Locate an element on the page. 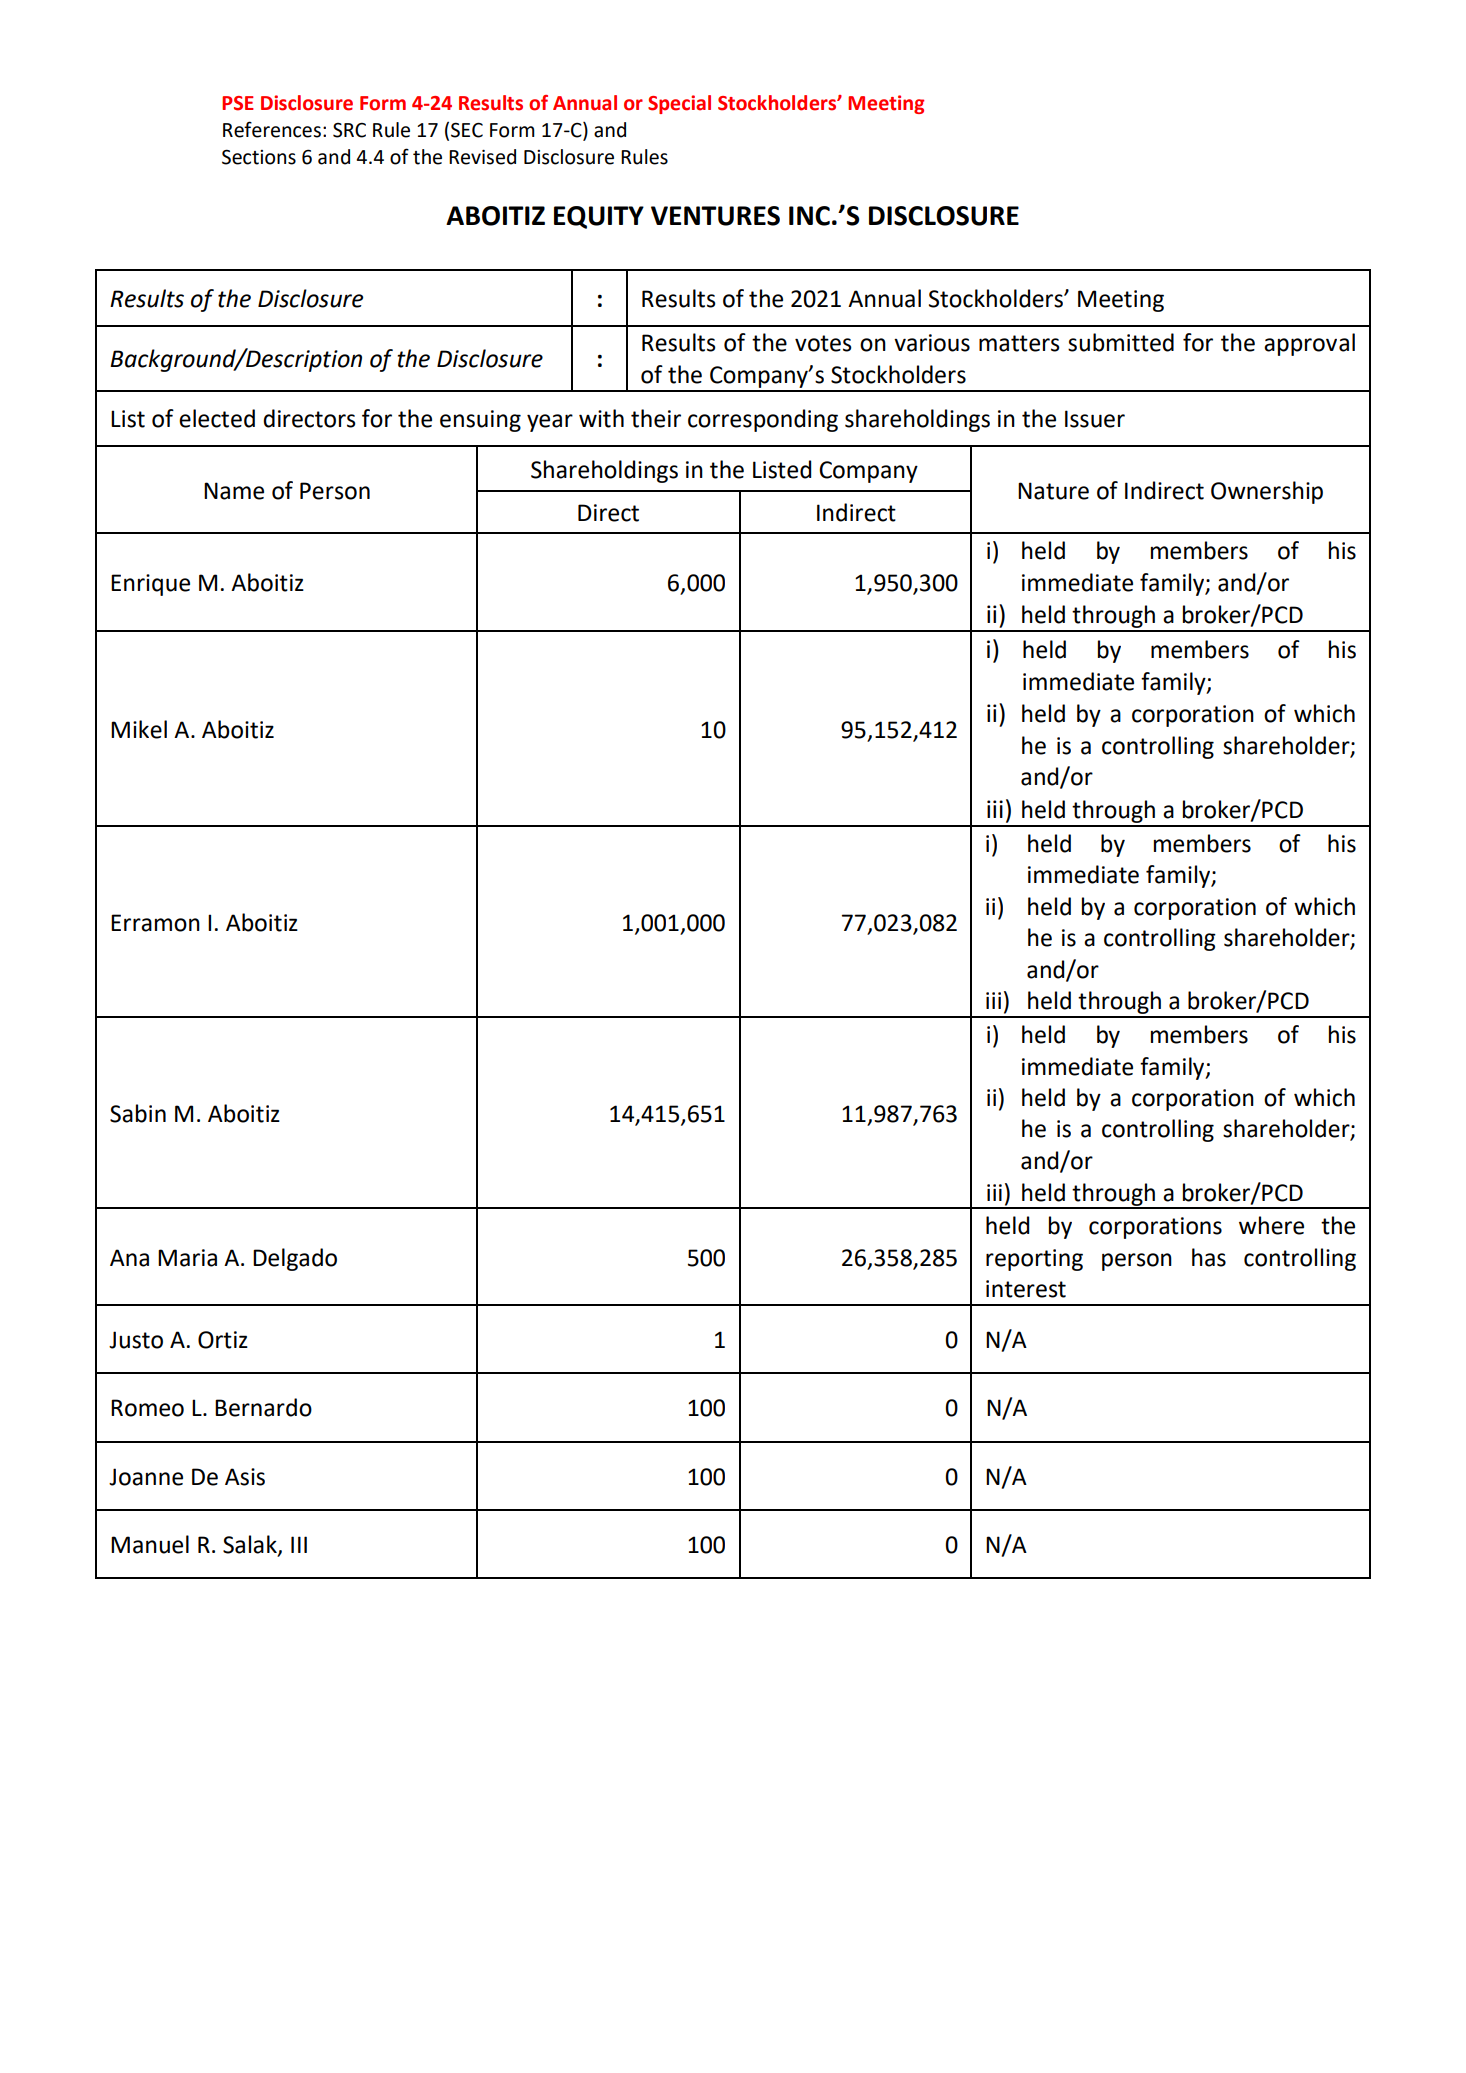 The height and width of the document is (2073, 1466). reporting is located at coordinates (1034, 1260).
